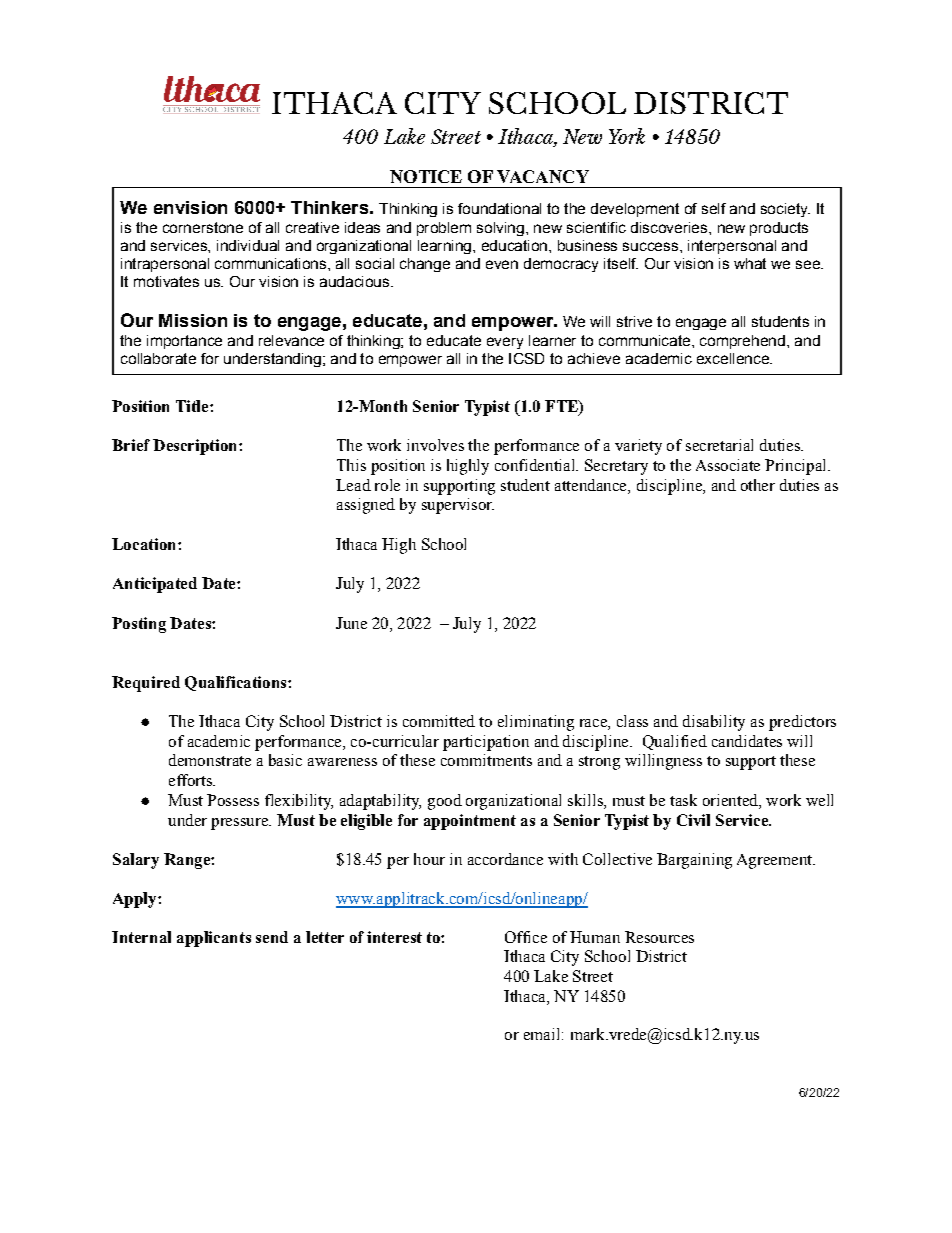 Image resolution: width=952 pixels, height=1233 pixels. What do you see at coordinates (233, 800) in the page?
I see `Possess` at bounding box center [233, 800].
